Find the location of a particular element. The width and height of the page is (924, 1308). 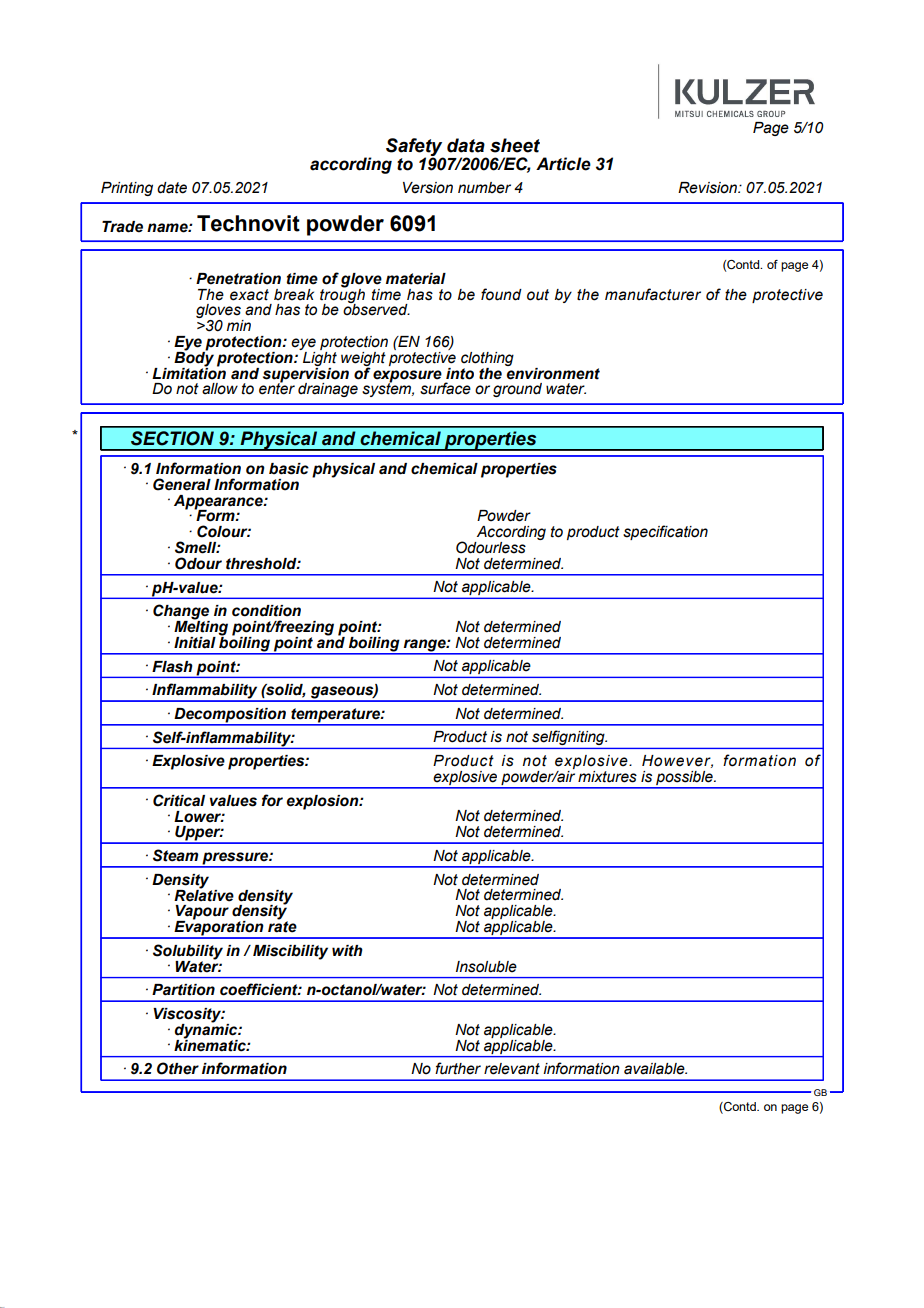

with is located at coordinates (347, 951).
